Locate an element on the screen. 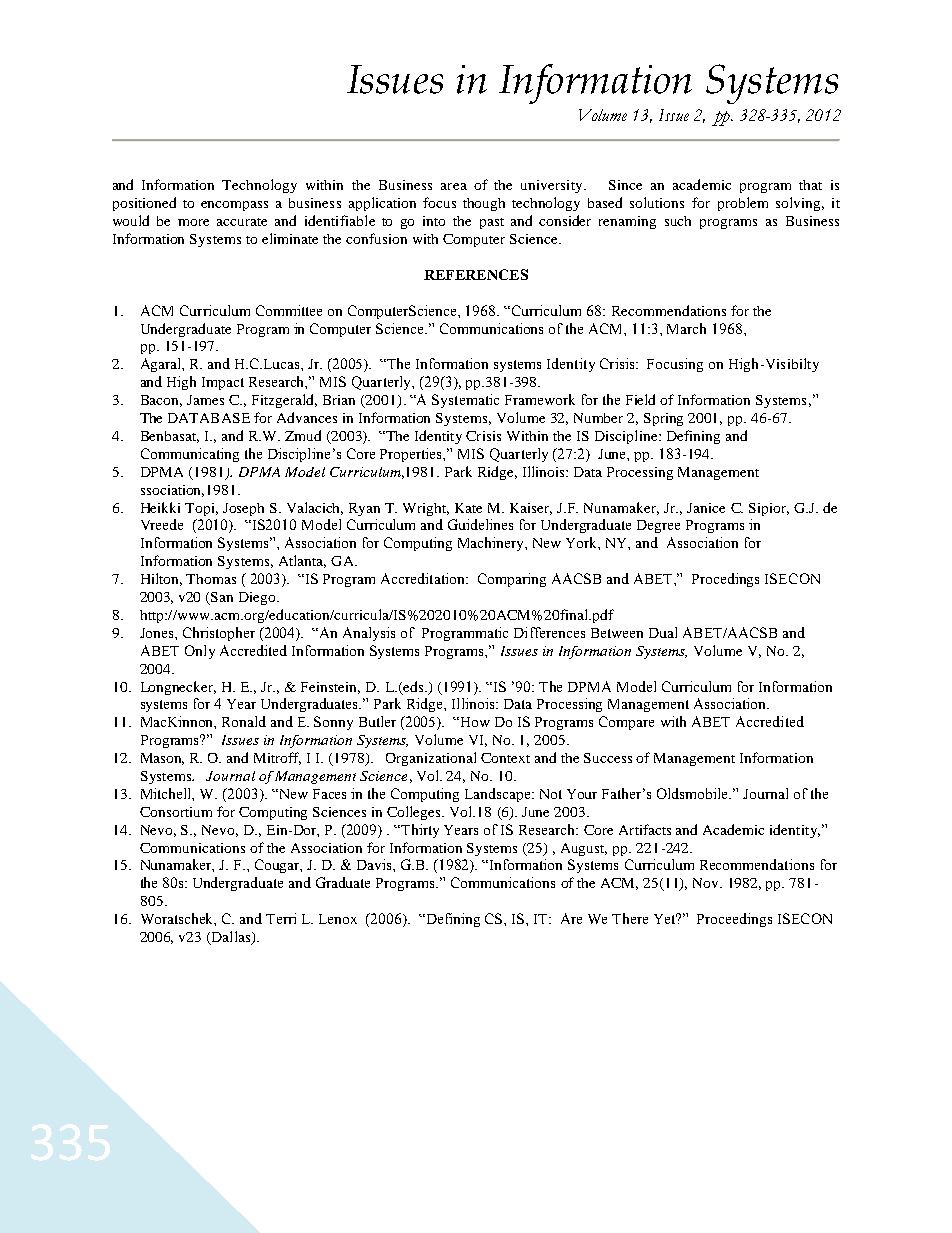  Ronald is located at coordinates (244, 721).
